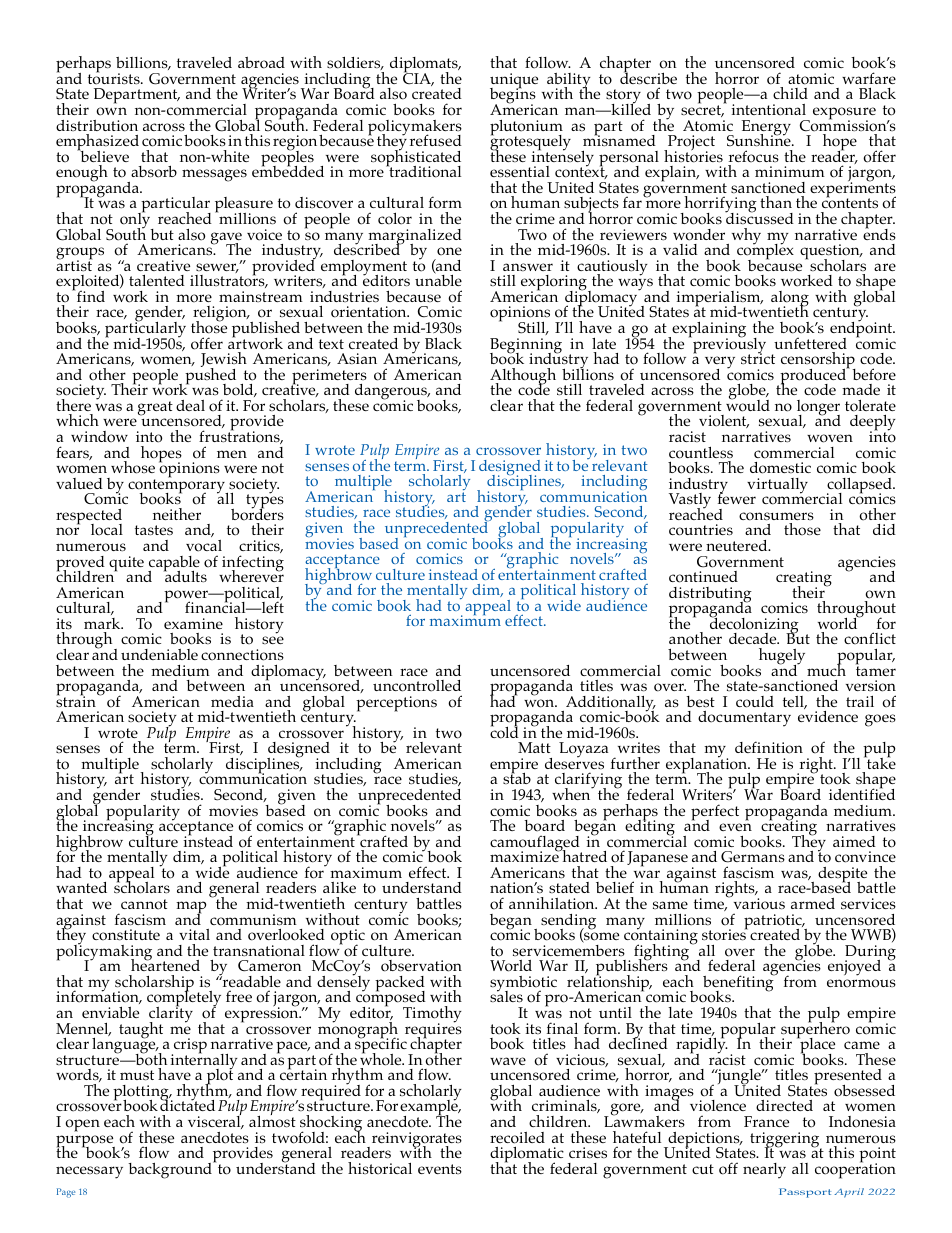  What do you see at coordinates (769, 110) in the screenshot?
I see `intentional` at bounding box center [769, 110].
